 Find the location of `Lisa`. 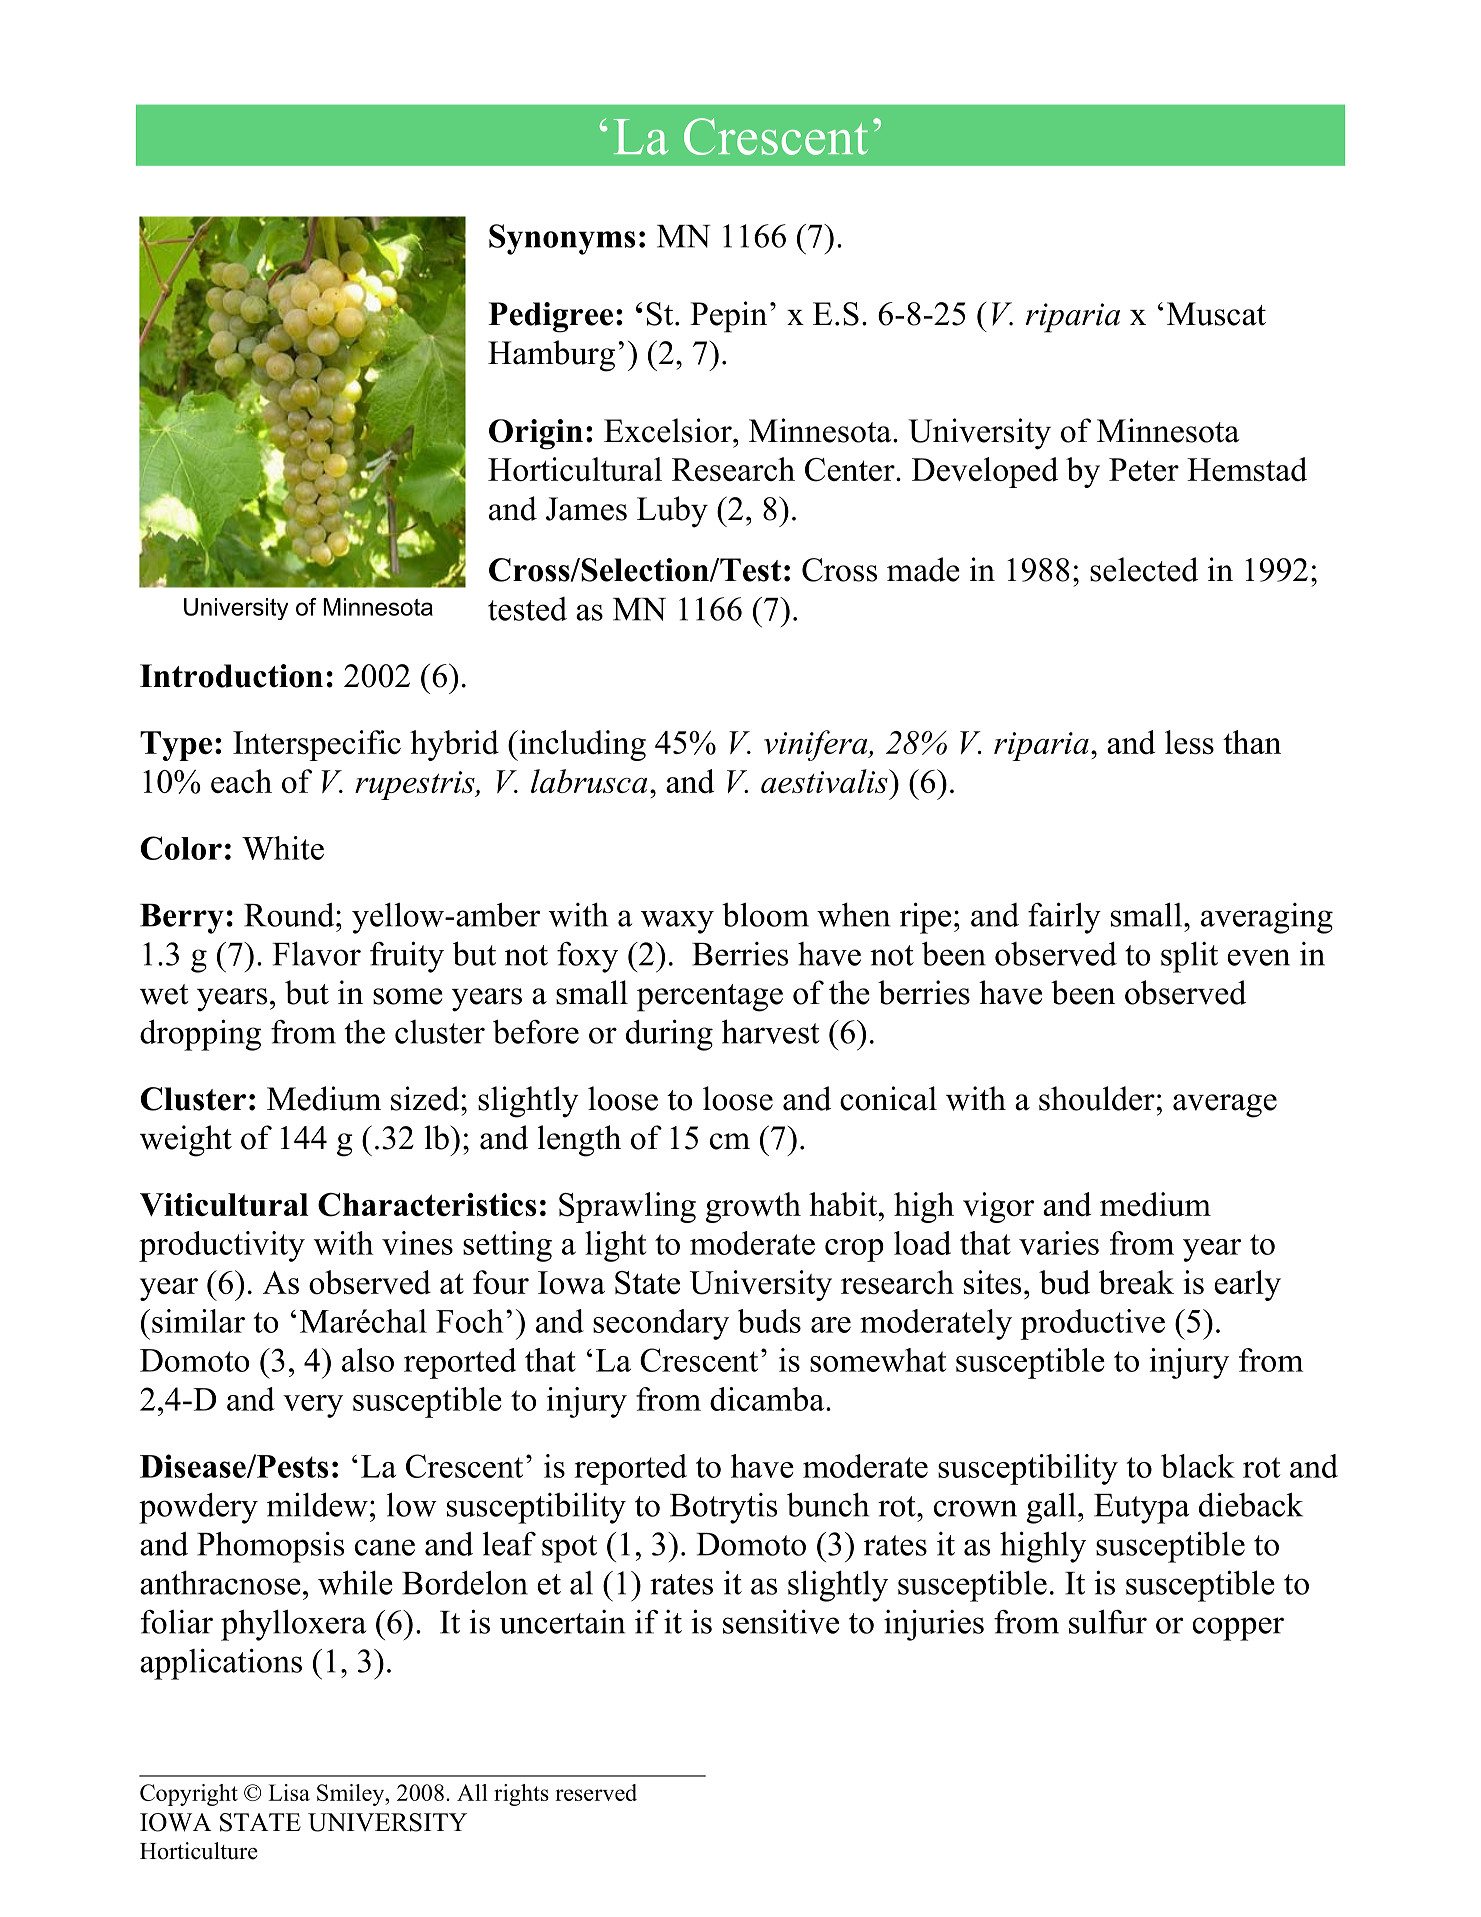

Lisa is located at coordinates (289, 1792).
